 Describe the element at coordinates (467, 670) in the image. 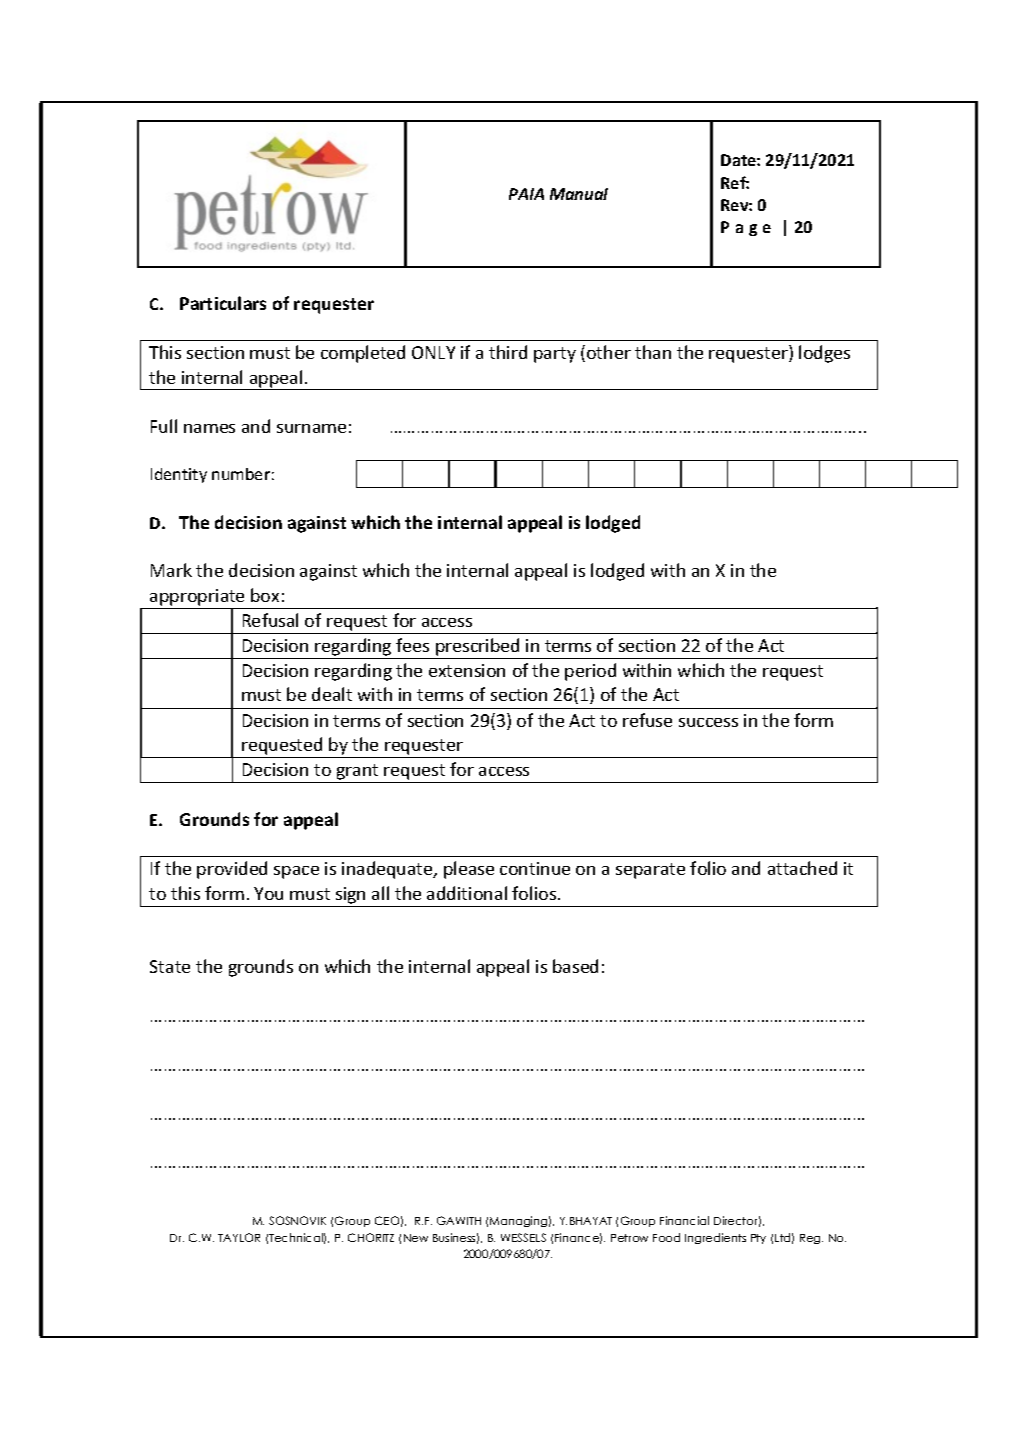

I see `extension` at that location.
